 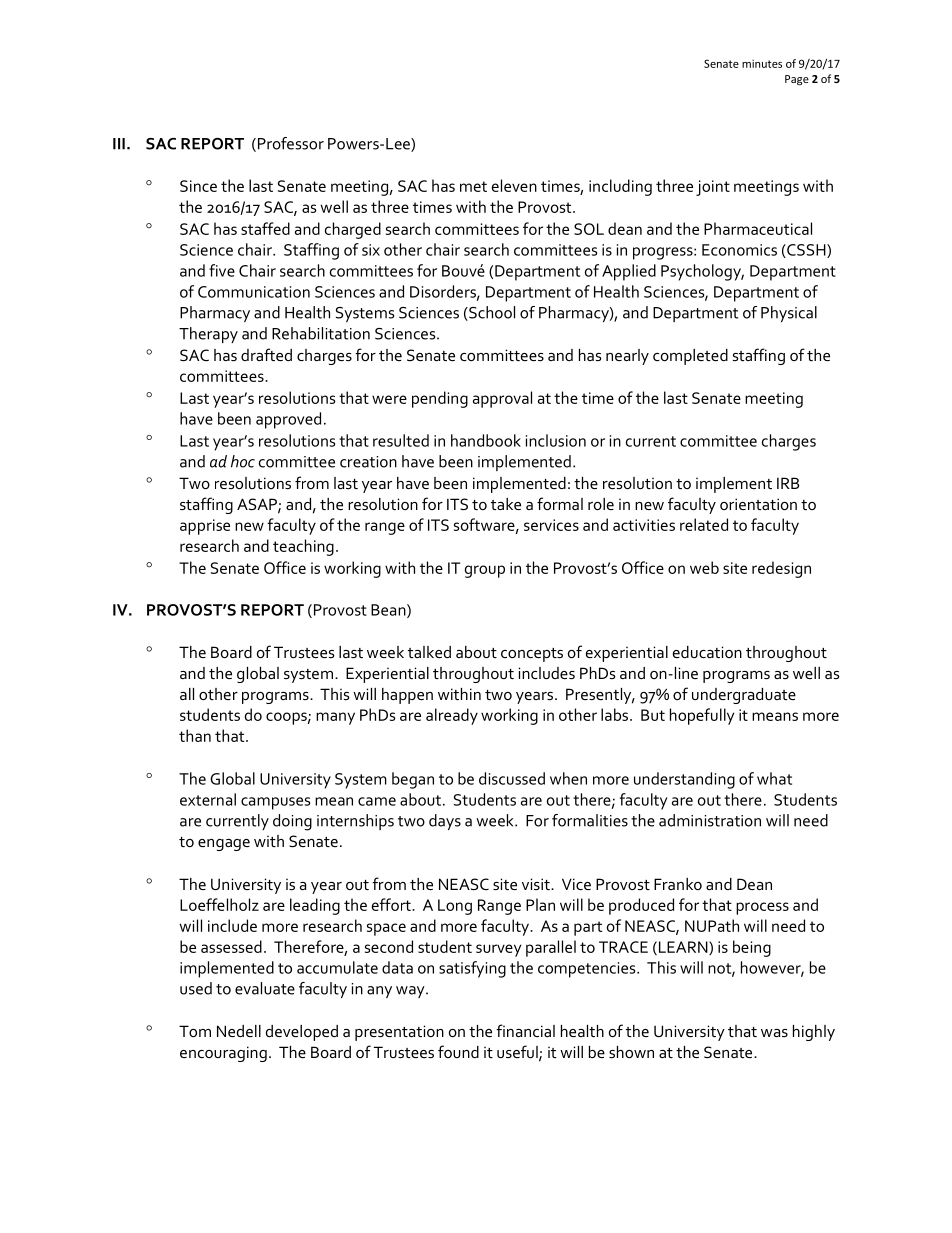 What do you see at coordinates (445, 822) in the image?
I see `days` at bounding box center [445, 822].
